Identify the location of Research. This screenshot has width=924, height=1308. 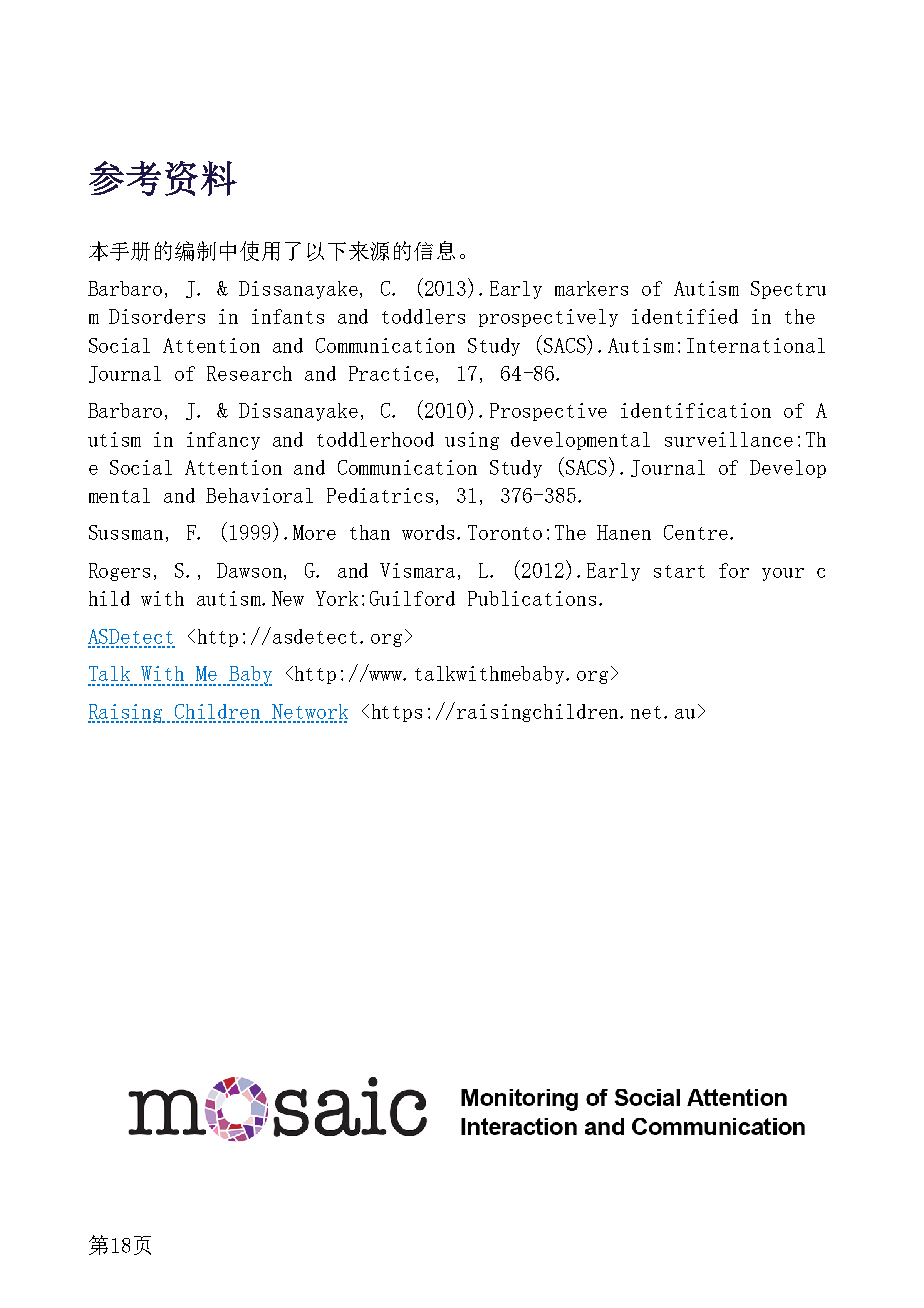
(249, 373).
